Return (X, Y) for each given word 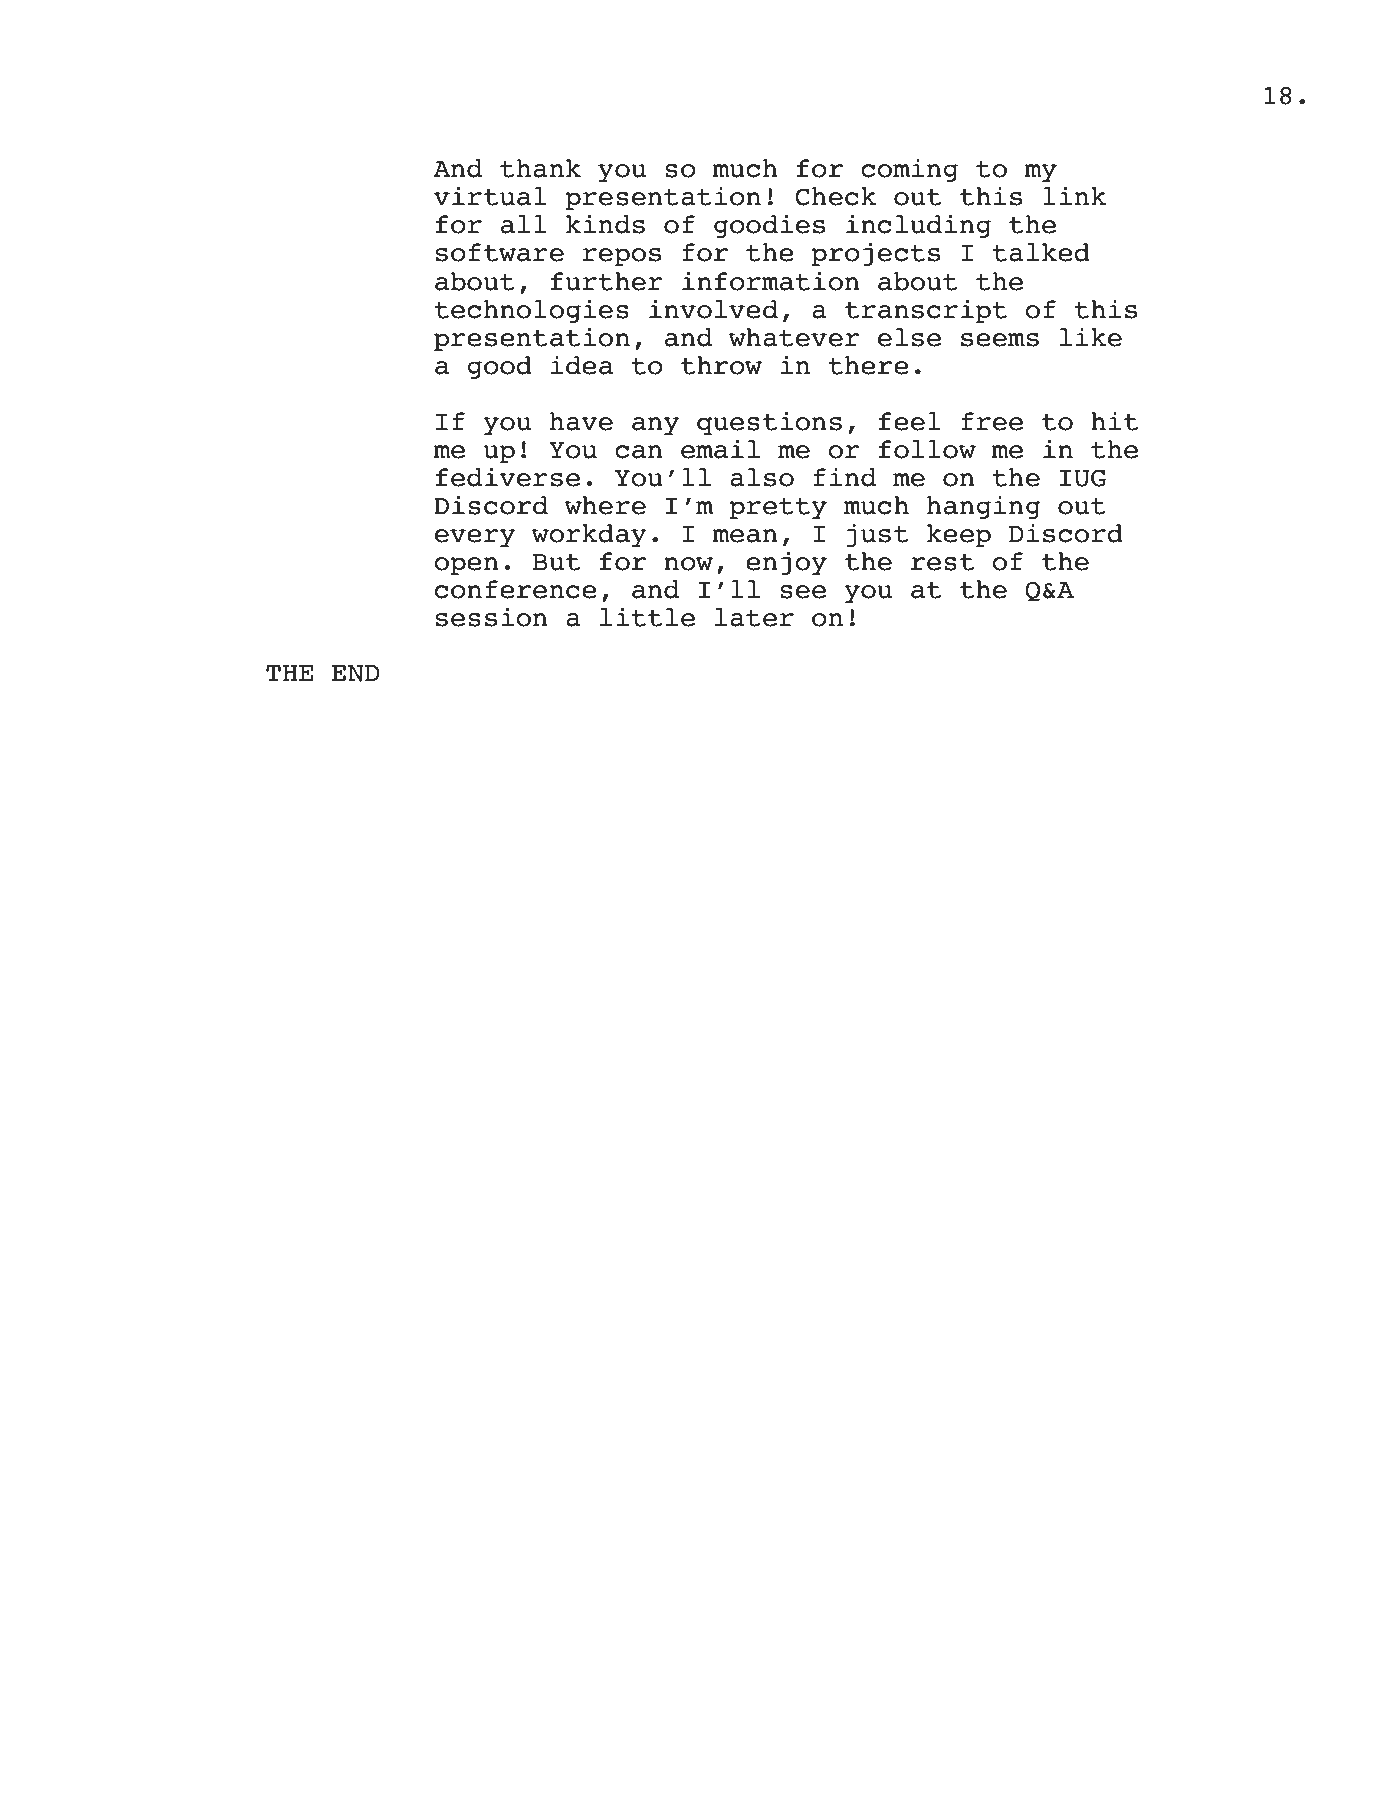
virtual (490, 196)
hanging (983, 507)
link (1074, 195)
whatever (794, 337)
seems (1000, 340)
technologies (531, 311)
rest (942, 562)
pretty (778, 508)
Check (835, 196)
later (754, 617)
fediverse (508, 477)
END (356, 673)
